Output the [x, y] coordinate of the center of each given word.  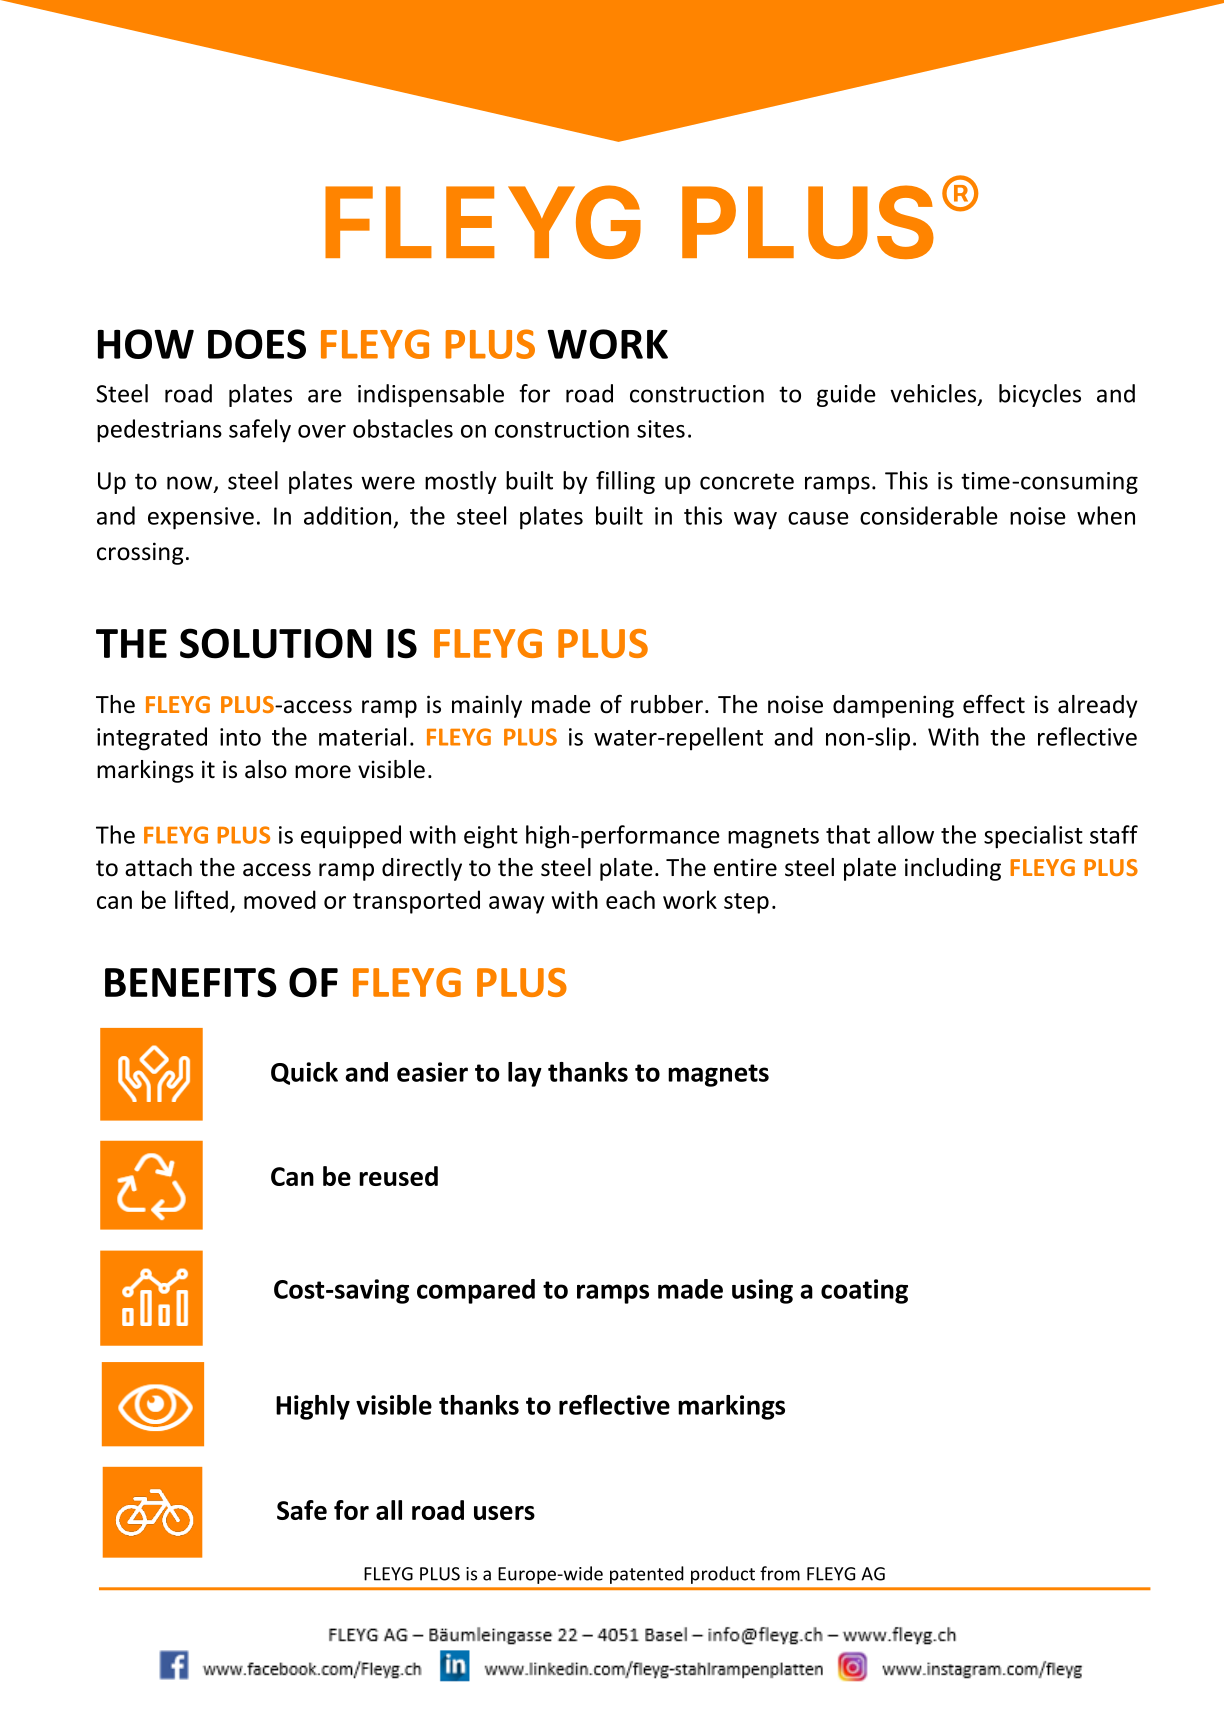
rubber [667, 704]
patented [647, 1575]
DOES [257, 344]
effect [994, 704]
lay [525, 1074]
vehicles [934, 394]
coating [864, 1291]
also [266, 769]
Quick [304, 1073]
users [504, 1513]
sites [661, 429]
